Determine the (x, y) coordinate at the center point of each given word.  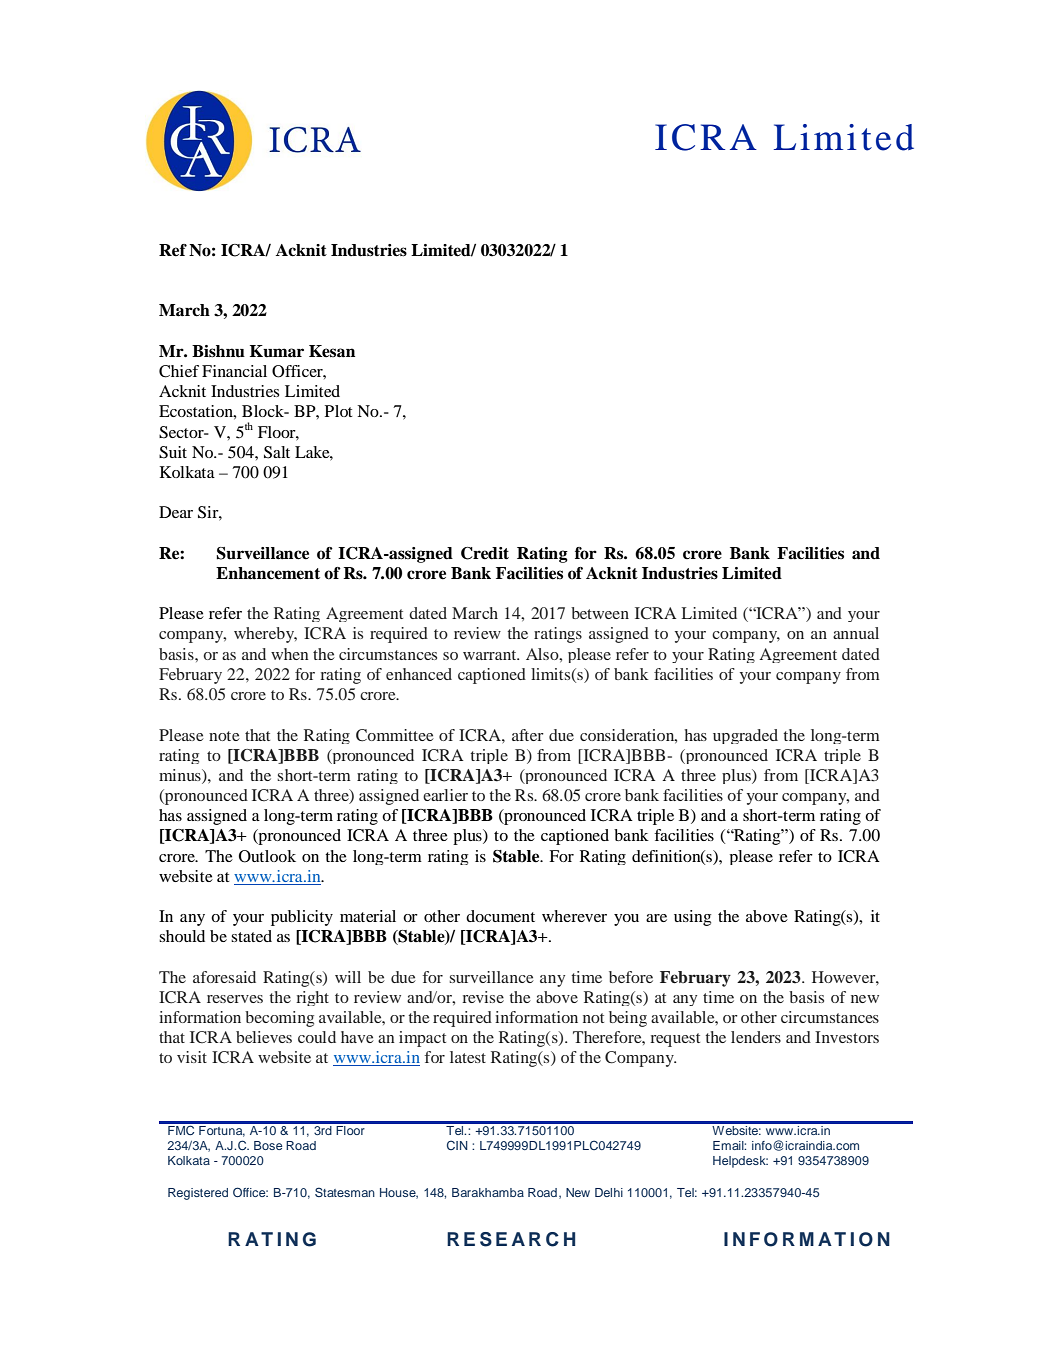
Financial (234, 371)
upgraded (745, 736)
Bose (268, 1145)
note (224, 736)
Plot (338, 411)
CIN (457, 1145)
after (528, 735)
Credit (485, 553)
